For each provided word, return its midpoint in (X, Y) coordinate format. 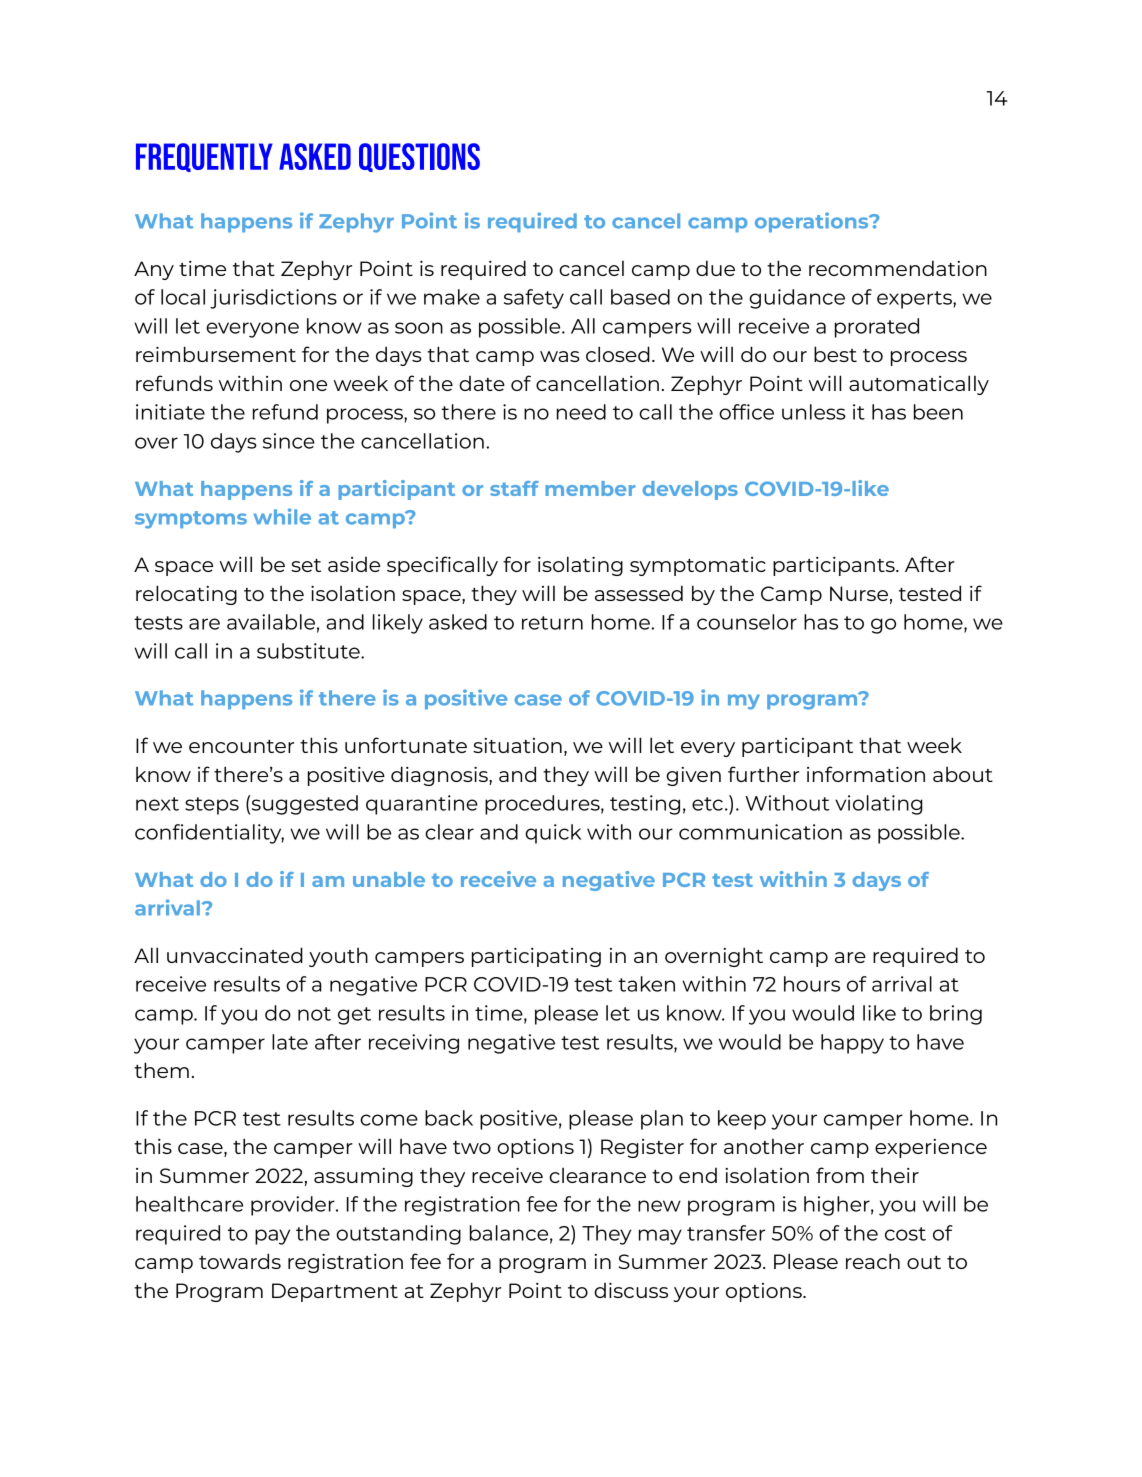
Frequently (204, 157)
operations (813, 222)
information (866, 774)
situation (517, 745)
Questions (419, 157)
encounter (241, 746)
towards (240, 1261)
